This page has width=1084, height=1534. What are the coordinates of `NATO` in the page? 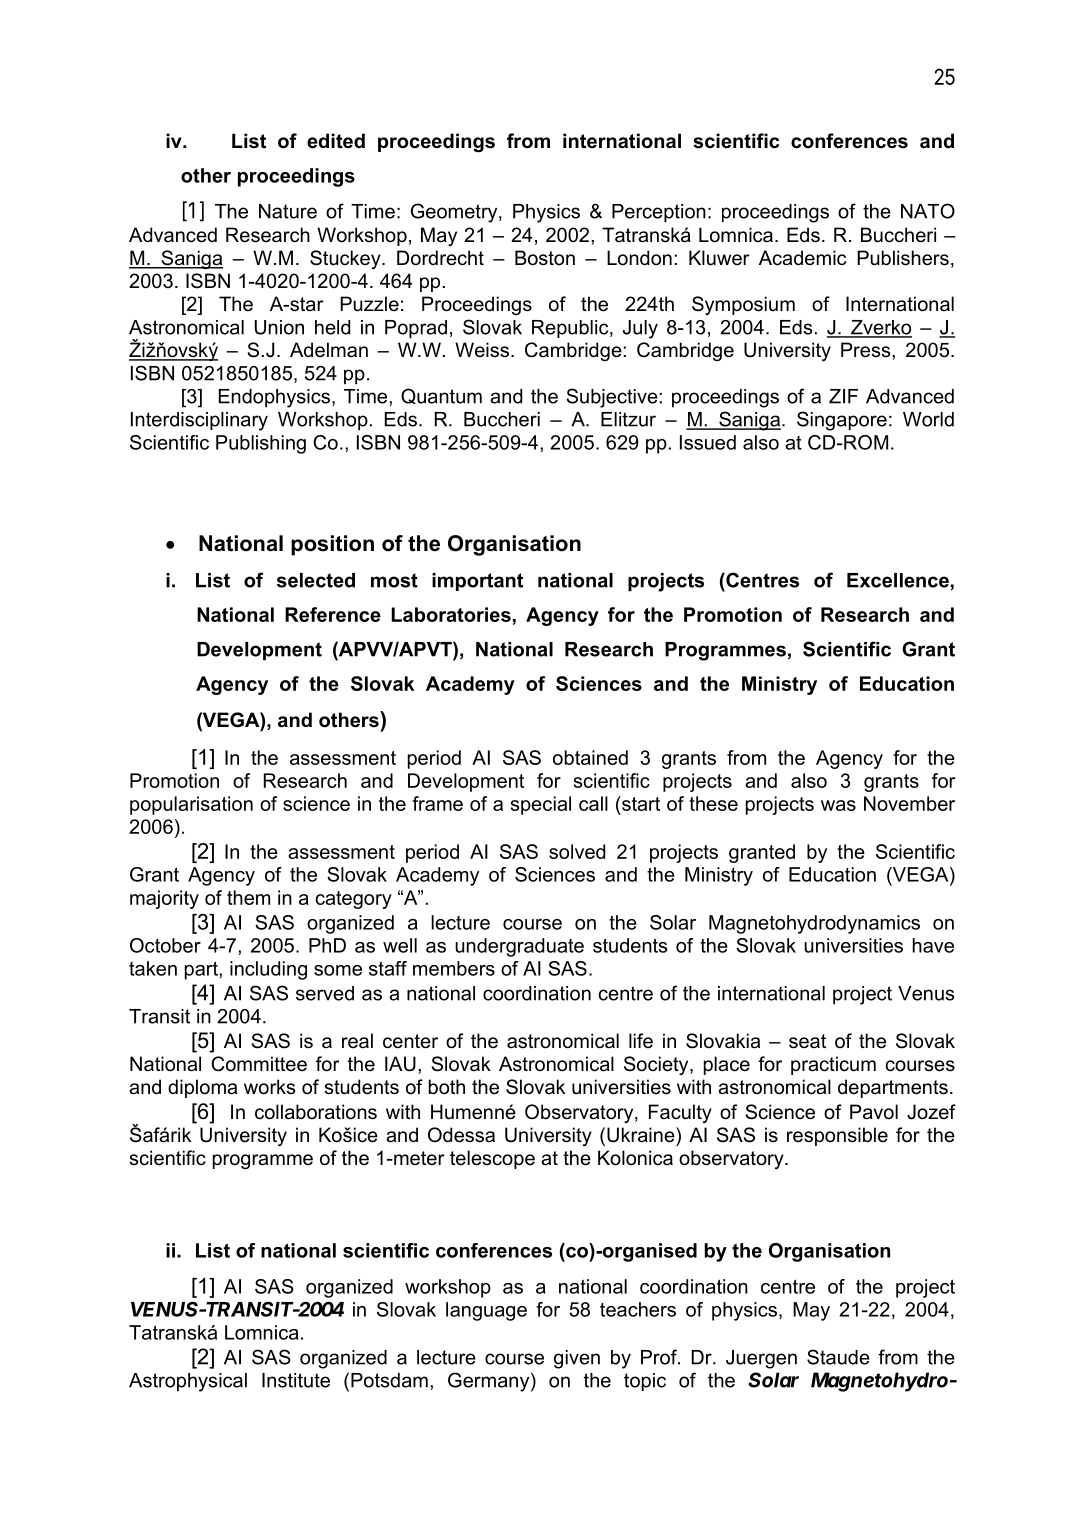 It's located at (928, 211).
